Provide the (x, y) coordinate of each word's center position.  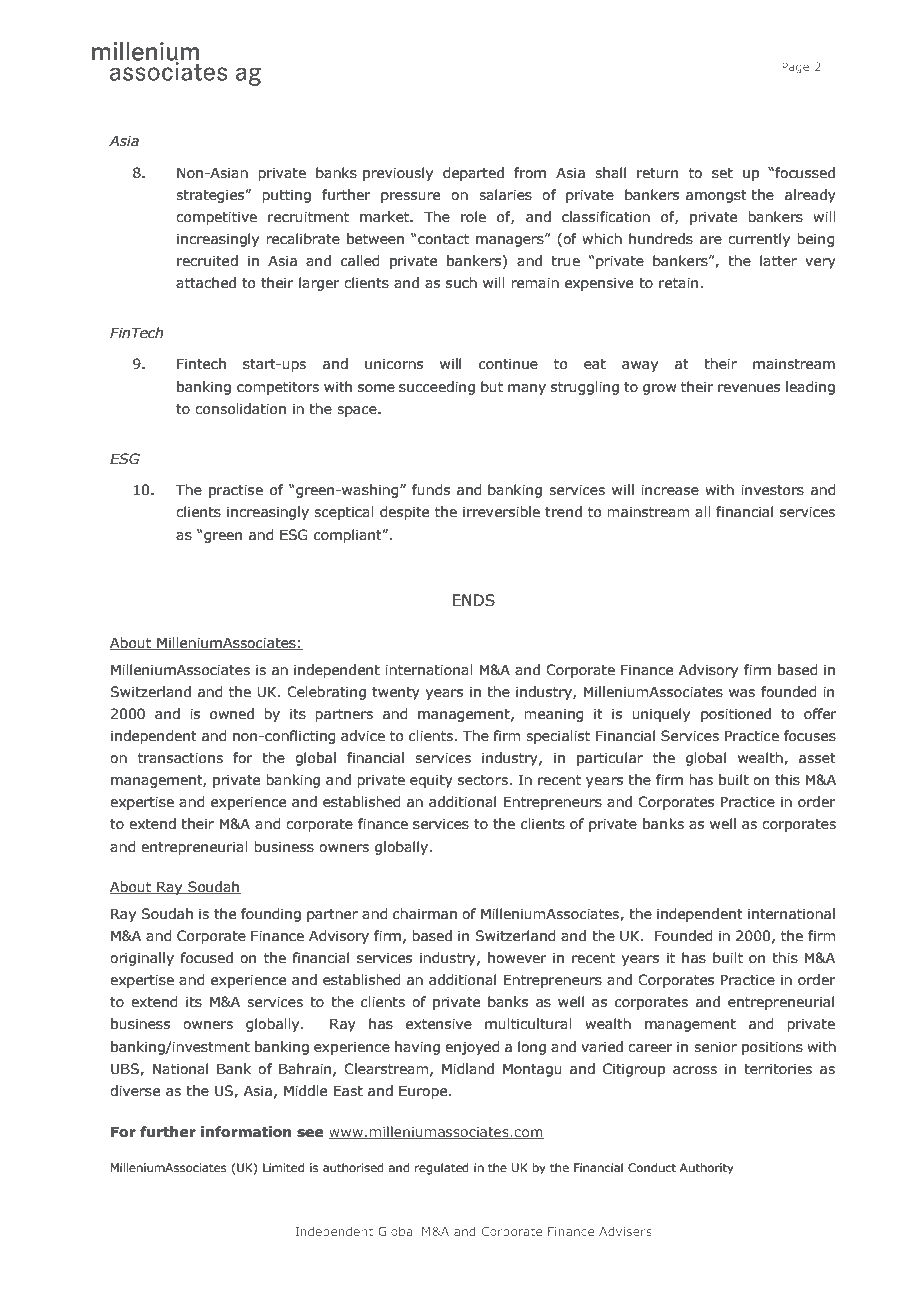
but (492, 387)
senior (715, 1047)
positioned (736, 715)
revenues (749, 388)
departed (473, 174)
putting (286, 196)
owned (232, 714)
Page (795, 67)
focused (207, 958)
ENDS (473, 600)
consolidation (240, 409)
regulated (442, 1169)
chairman (425, 914)
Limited (283, 1167)
